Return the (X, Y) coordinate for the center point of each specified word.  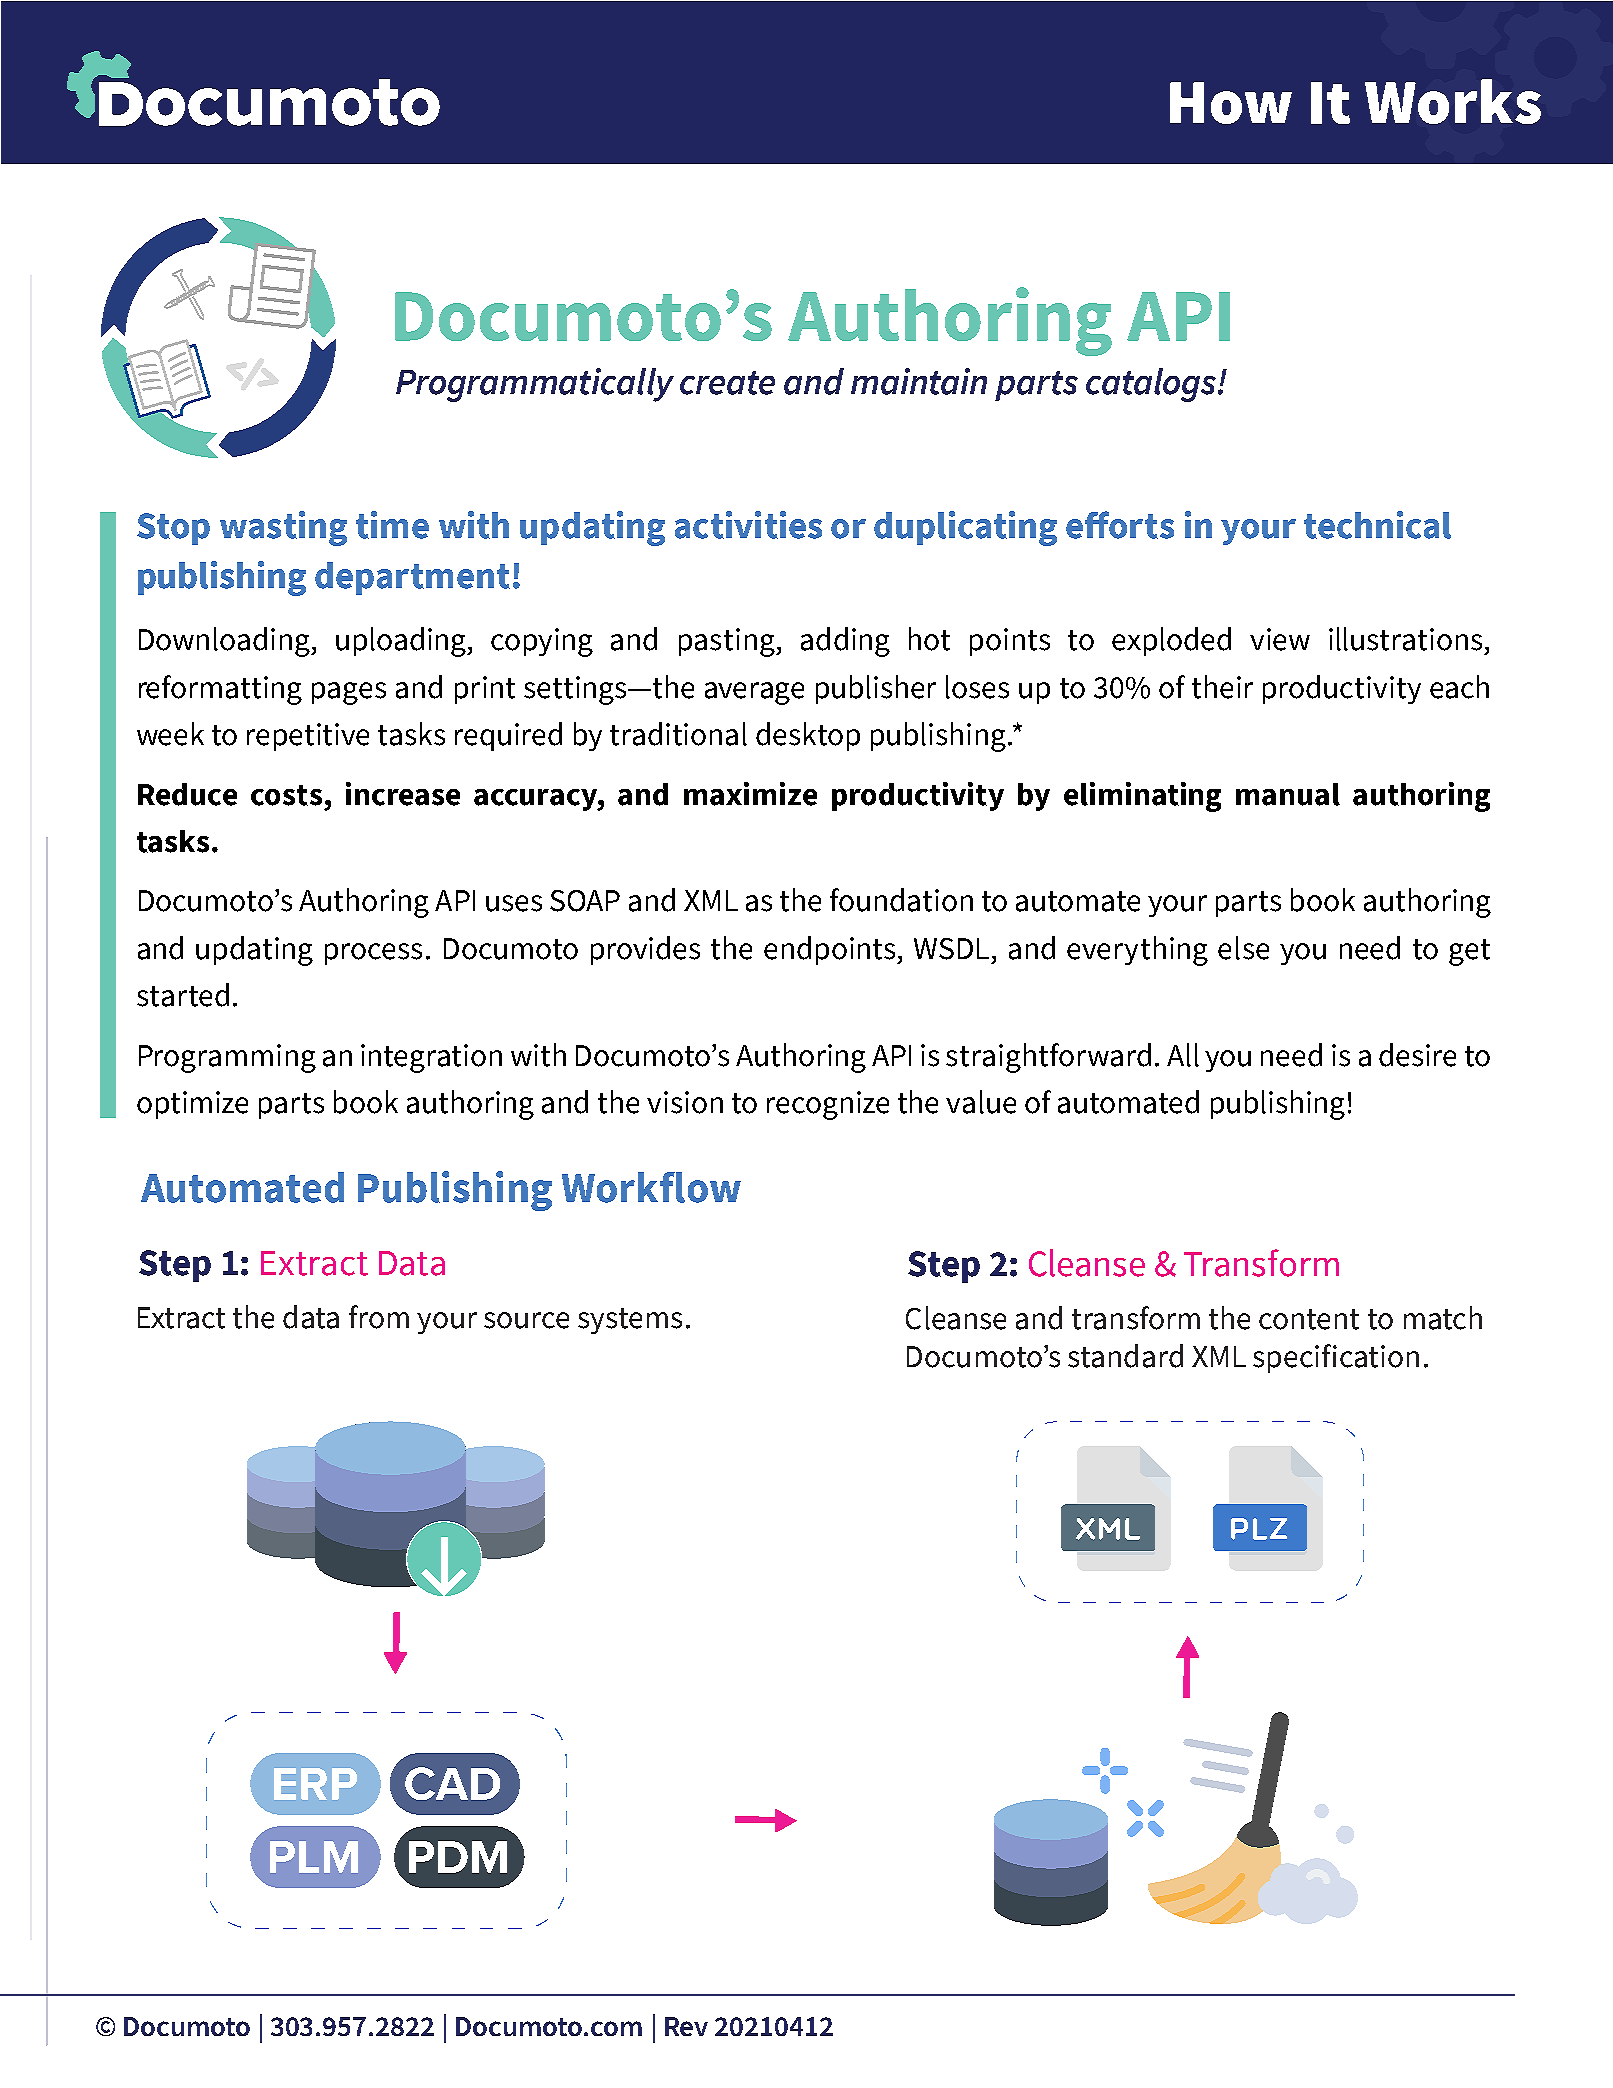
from (379, 1317)
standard (1125, 1356)
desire (1417, 1055)
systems (630, 1321)
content (1309, 1319)
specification (1336, 1358)
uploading (402, 642)
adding (845, 642)
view (1280, 639)
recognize (828, 1105)
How (1231, 103)
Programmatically (535, 385)
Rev (686, 2026)
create (727, 383)
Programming (227, 1058)
